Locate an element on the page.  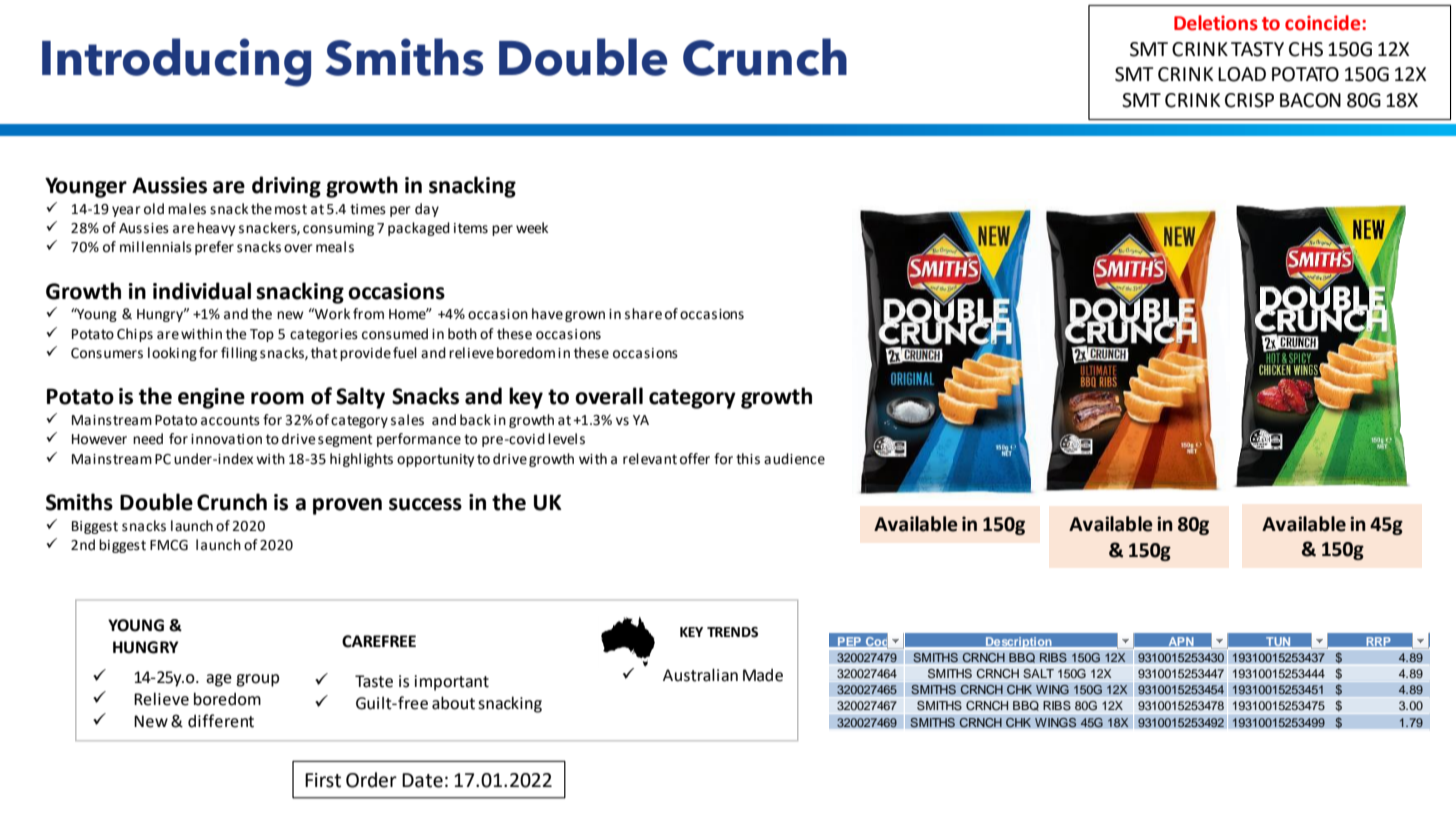
TASTY is located at coordinates (1257, 49).
